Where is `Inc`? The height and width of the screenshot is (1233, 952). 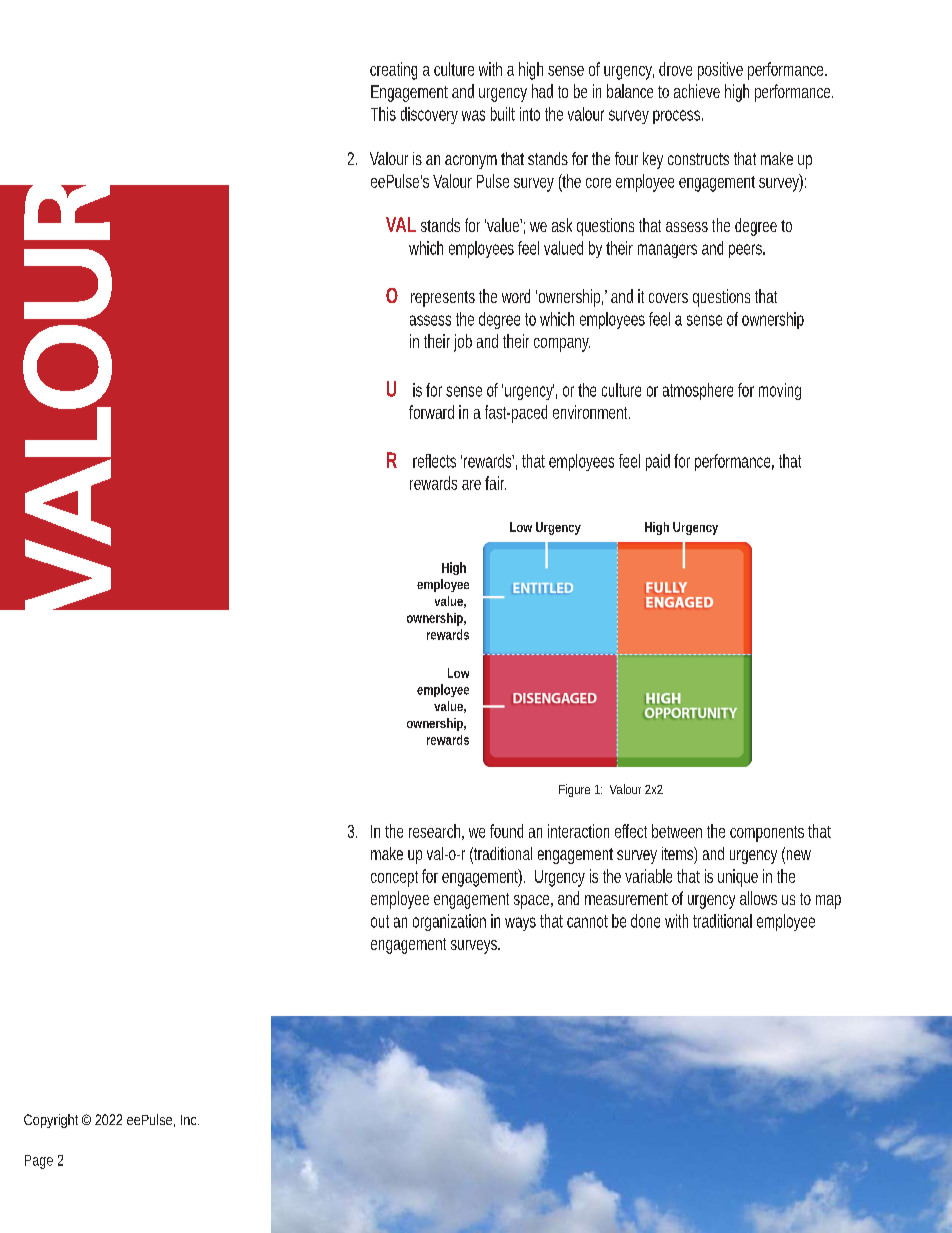 Inc is located at coordinates (190, 1120).
